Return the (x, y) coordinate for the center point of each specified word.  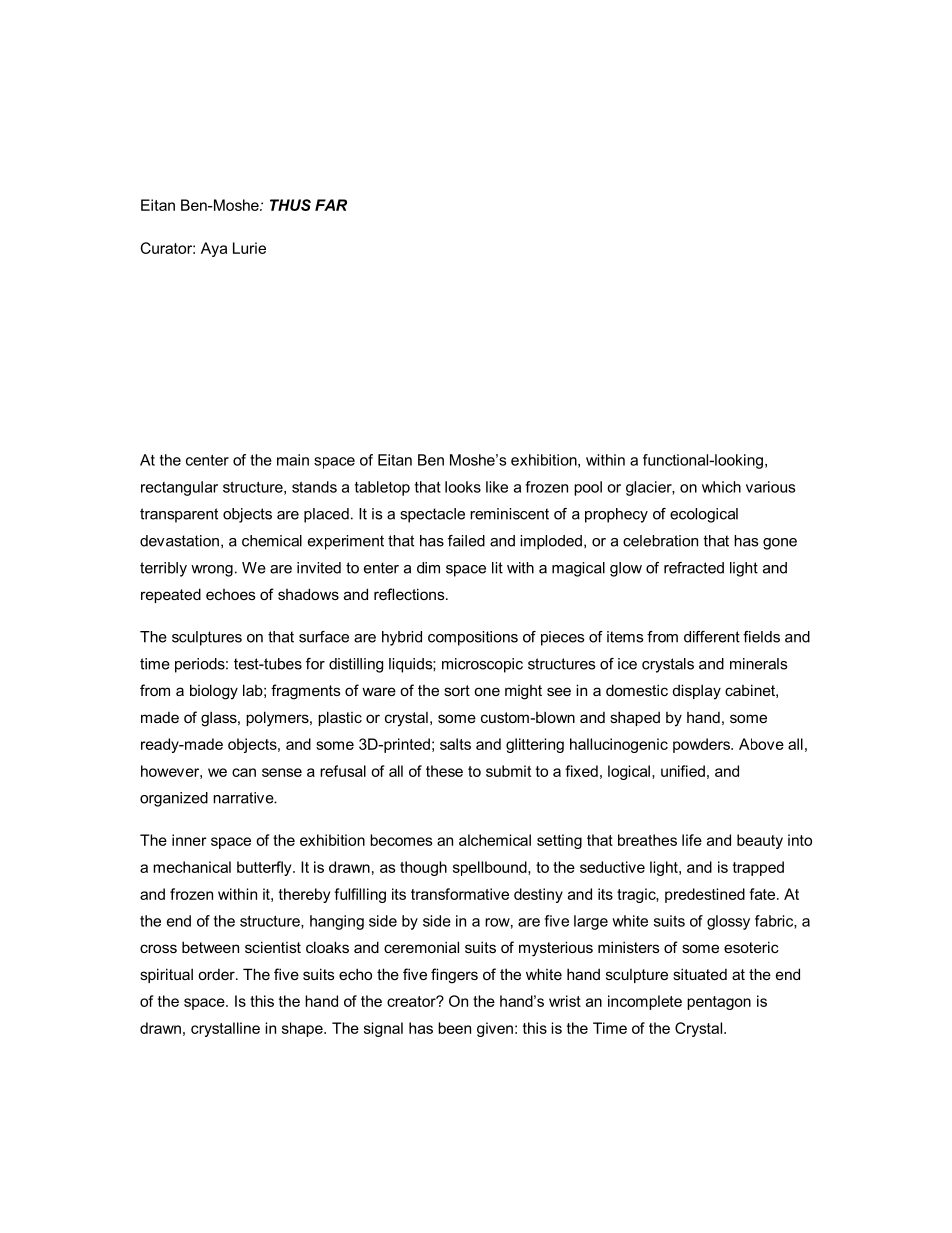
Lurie (249, 248)
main (293, 460)
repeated (171, 595)
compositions (473, 638)
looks (463, 487)
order (217, 974)
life (692, 840)
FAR (331, 205)
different (712, 637)
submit (508, 771)
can (244, 772)
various (770, 487)
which (721, 487)
